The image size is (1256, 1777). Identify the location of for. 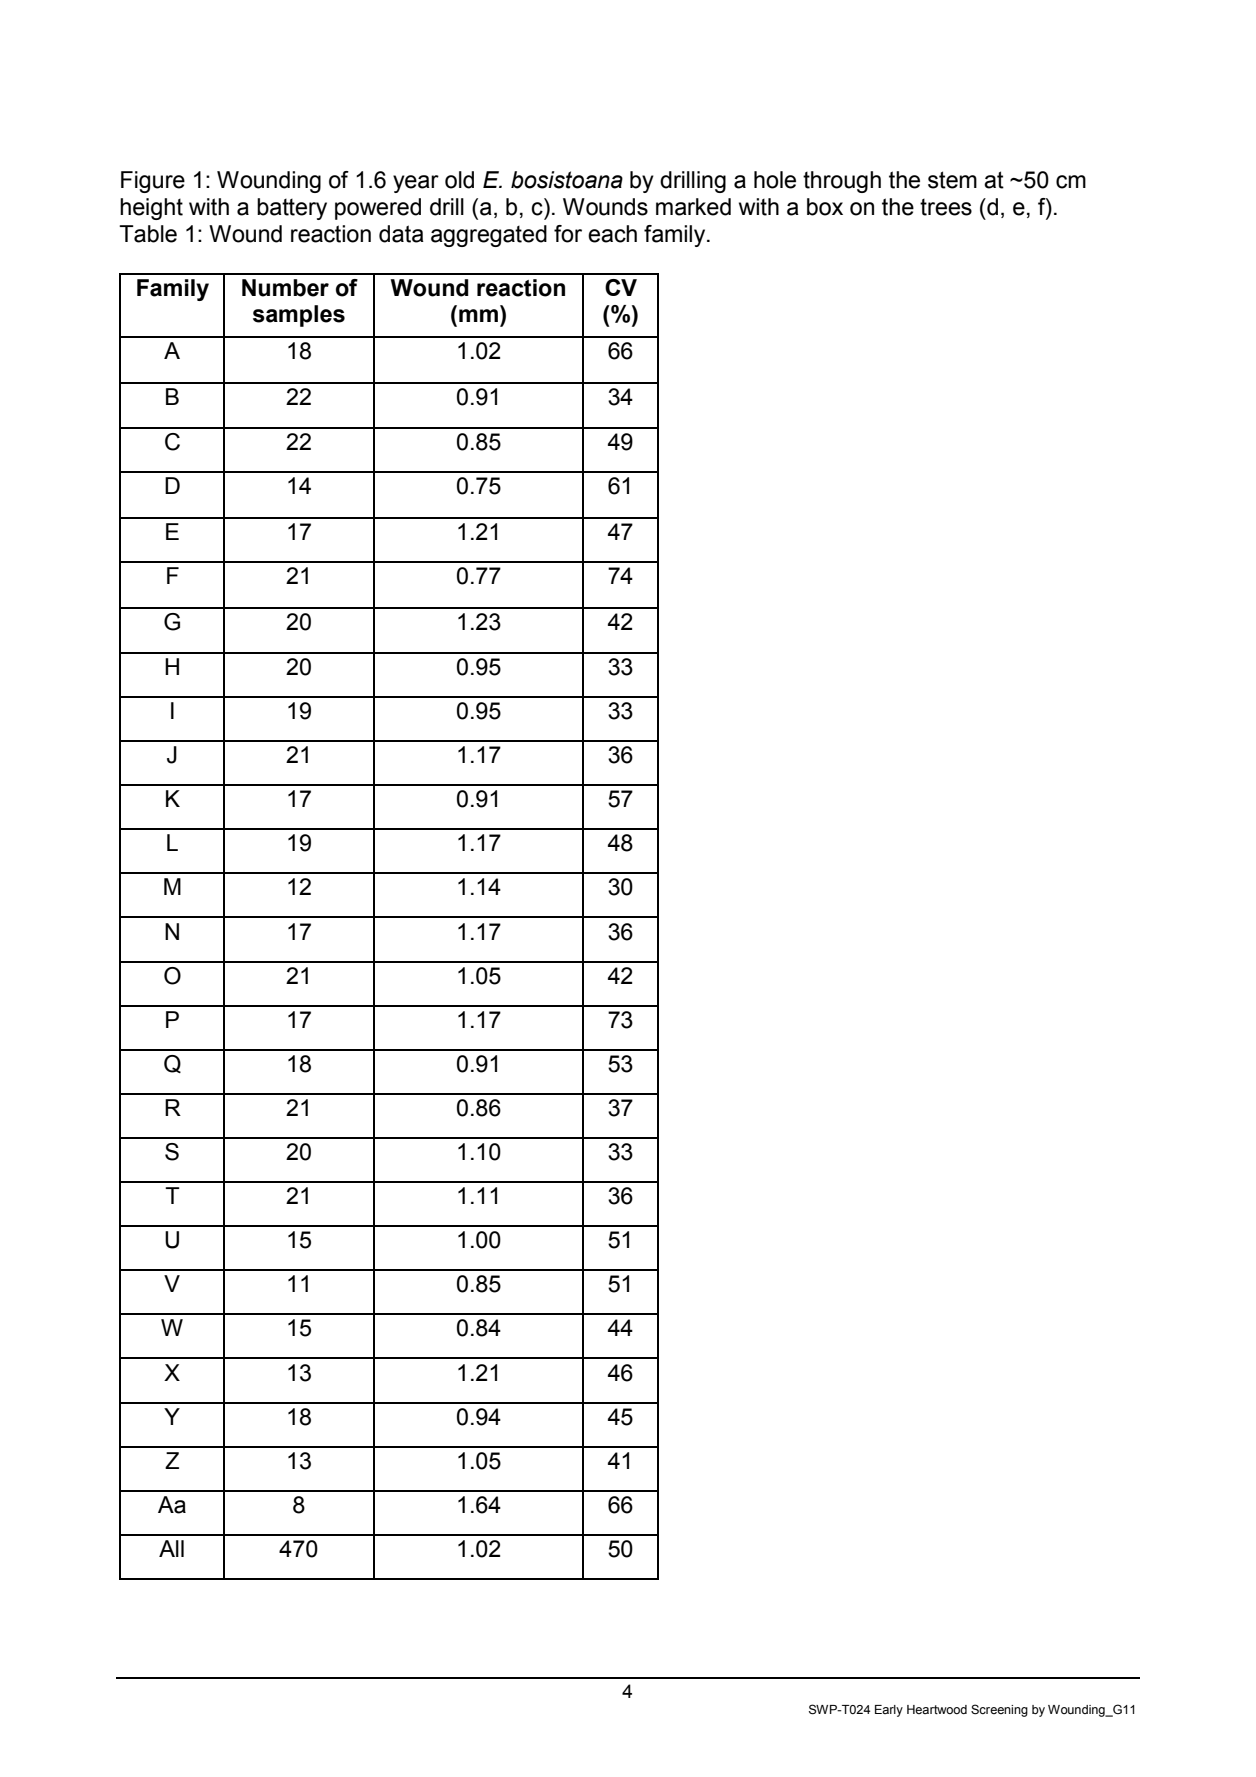
(568, 234).
